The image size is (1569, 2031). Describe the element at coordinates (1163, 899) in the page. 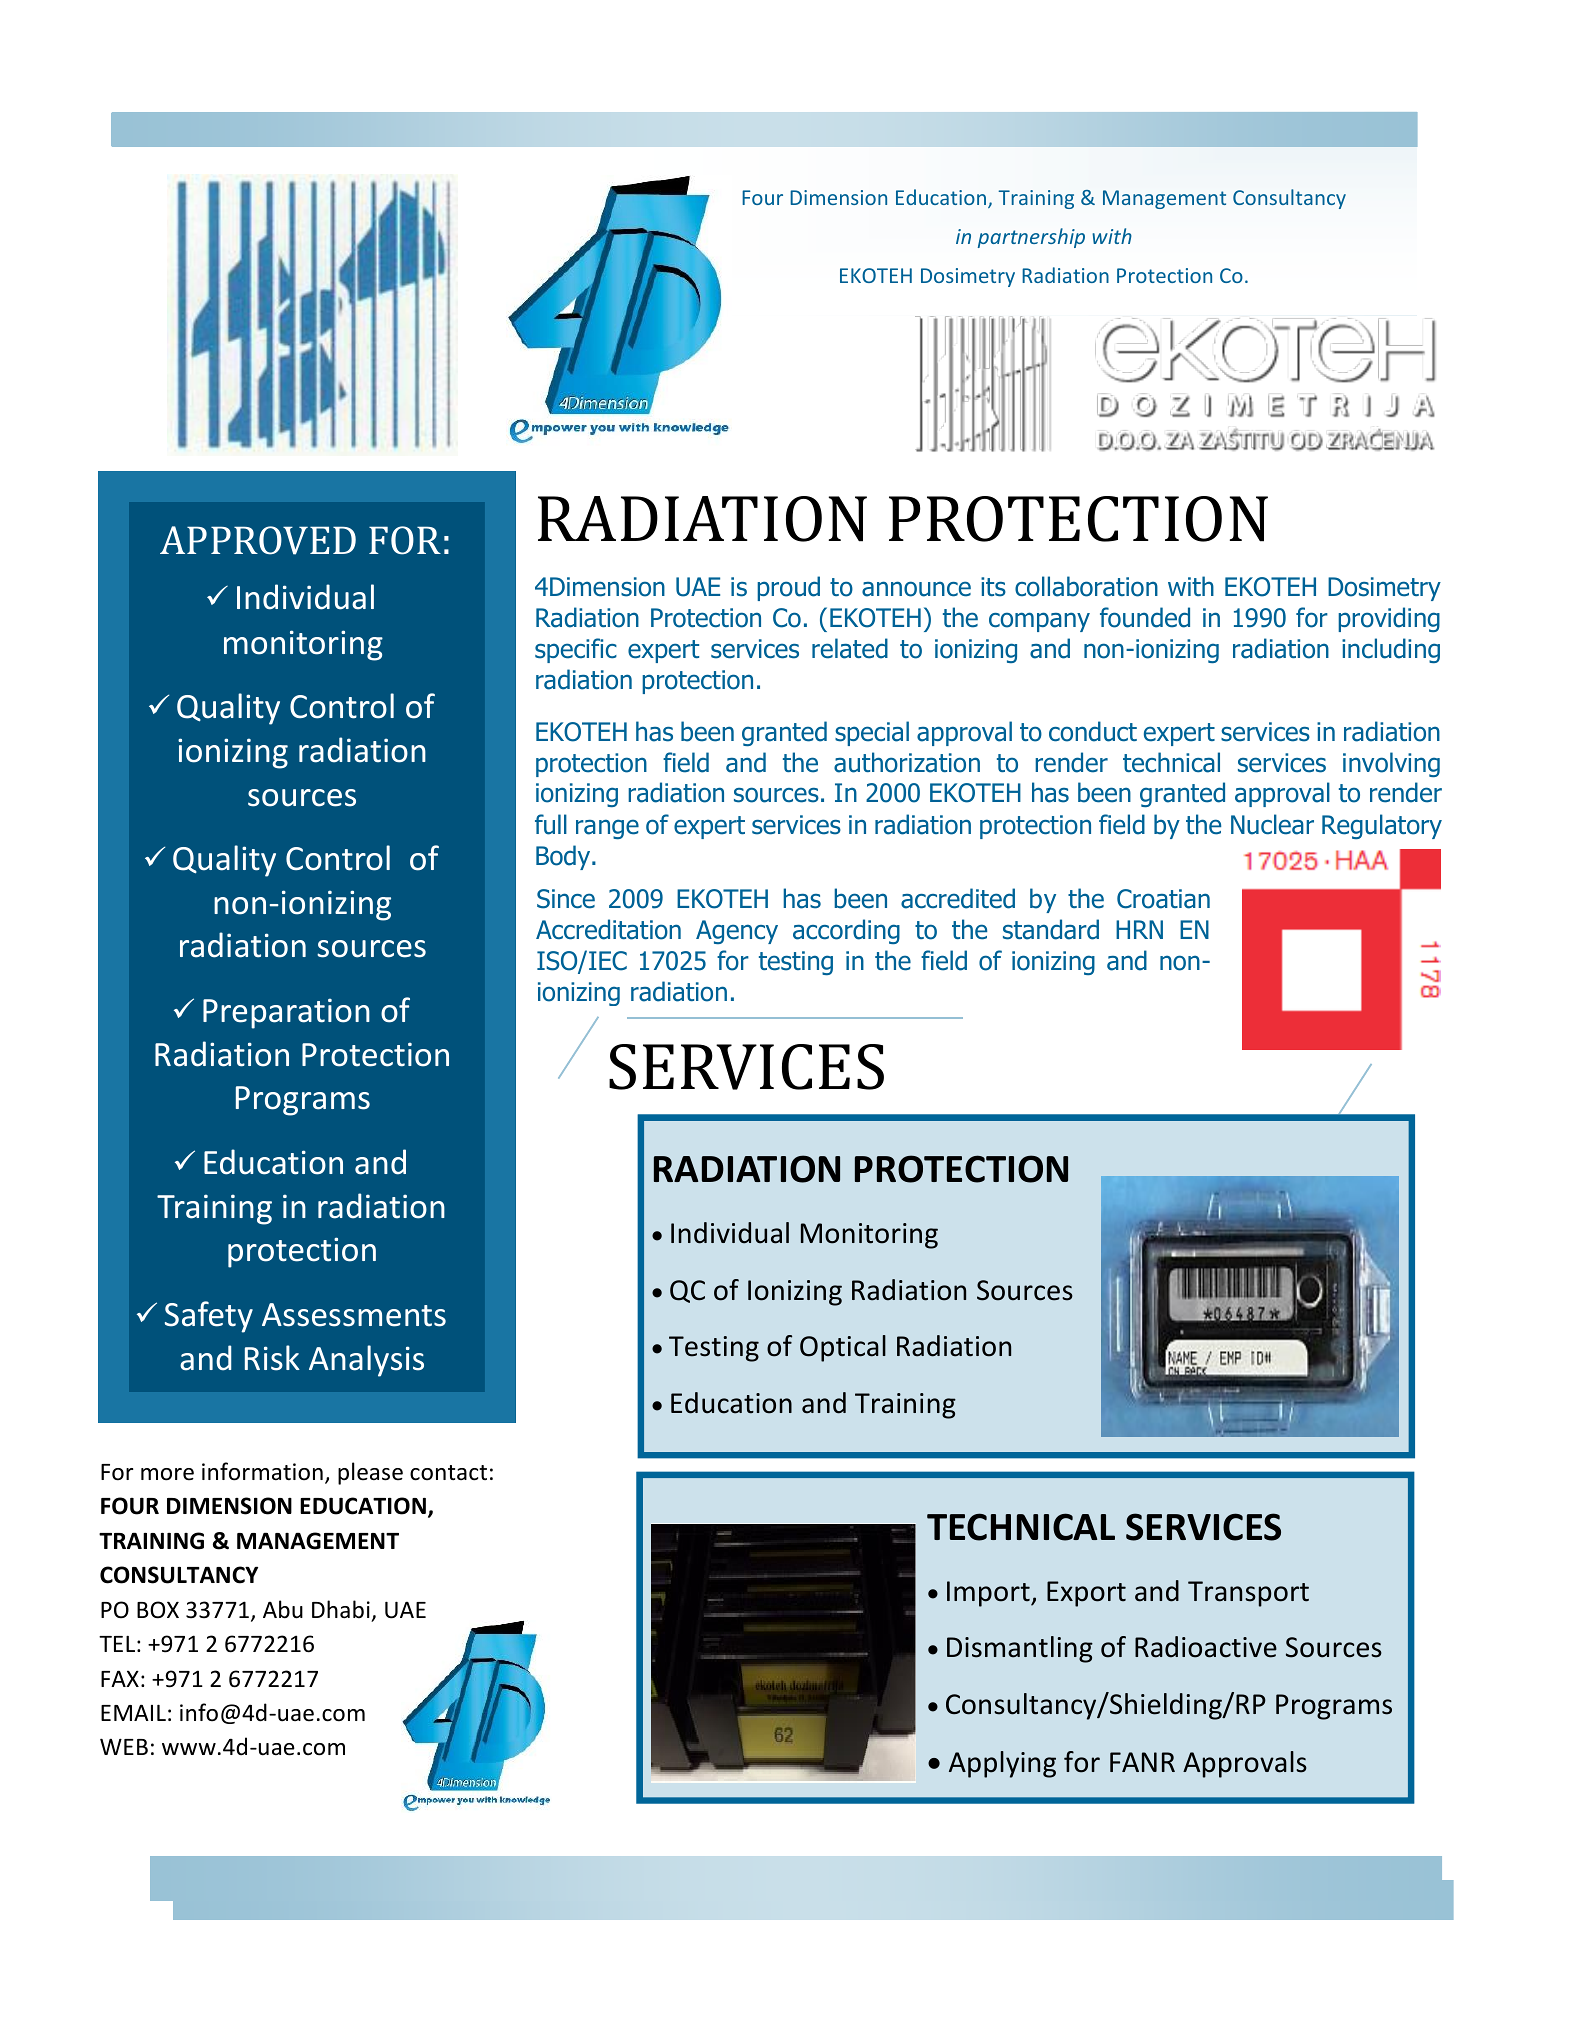

I see `Croatian` at that location.
